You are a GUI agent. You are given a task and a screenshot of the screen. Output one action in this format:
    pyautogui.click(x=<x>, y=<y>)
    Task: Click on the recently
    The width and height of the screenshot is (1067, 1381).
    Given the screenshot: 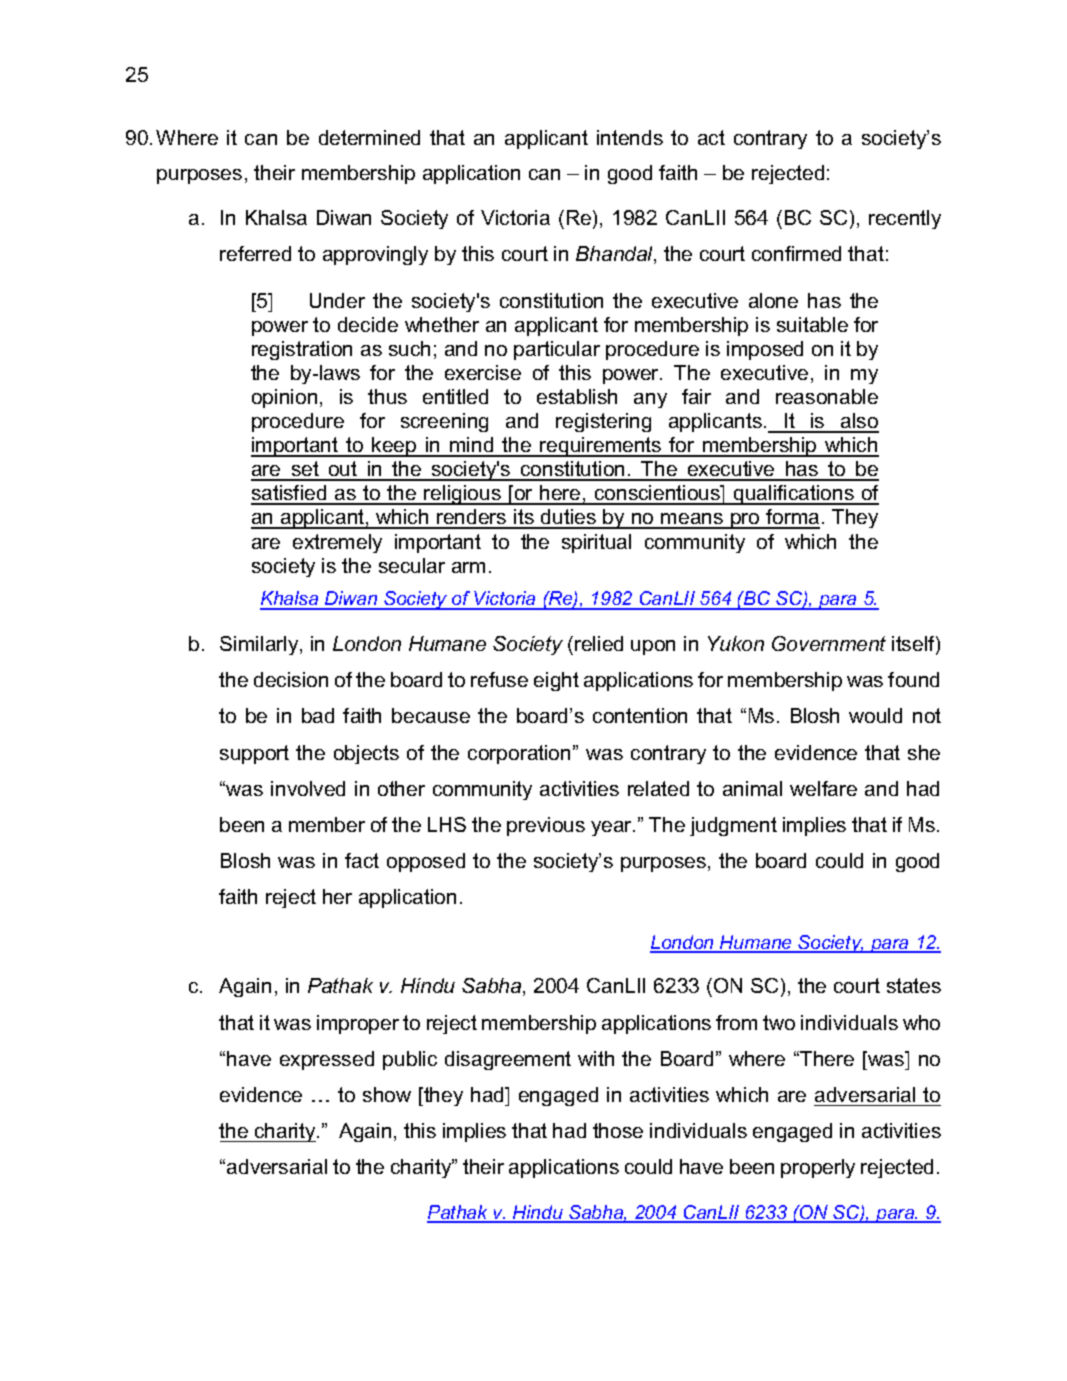 What is the action you would take?
    pyautogui.click(x=905, y=219)
